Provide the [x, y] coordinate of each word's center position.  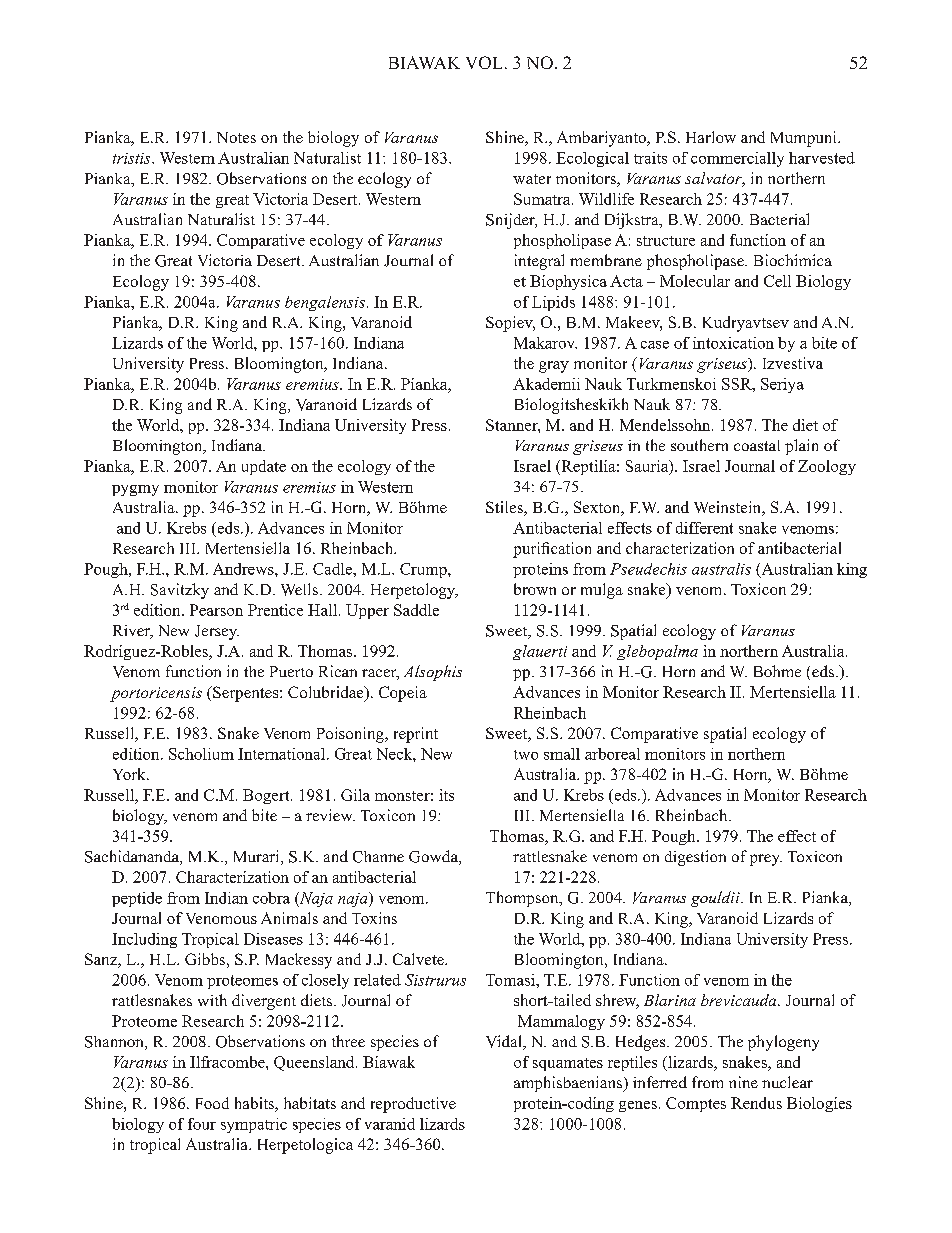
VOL [484, 62]
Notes [236, 137]
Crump [424, 570]
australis [721, 569]
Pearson [216, 610]
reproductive [413, 1105]
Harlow [711, 137]
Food [212, 1103]
